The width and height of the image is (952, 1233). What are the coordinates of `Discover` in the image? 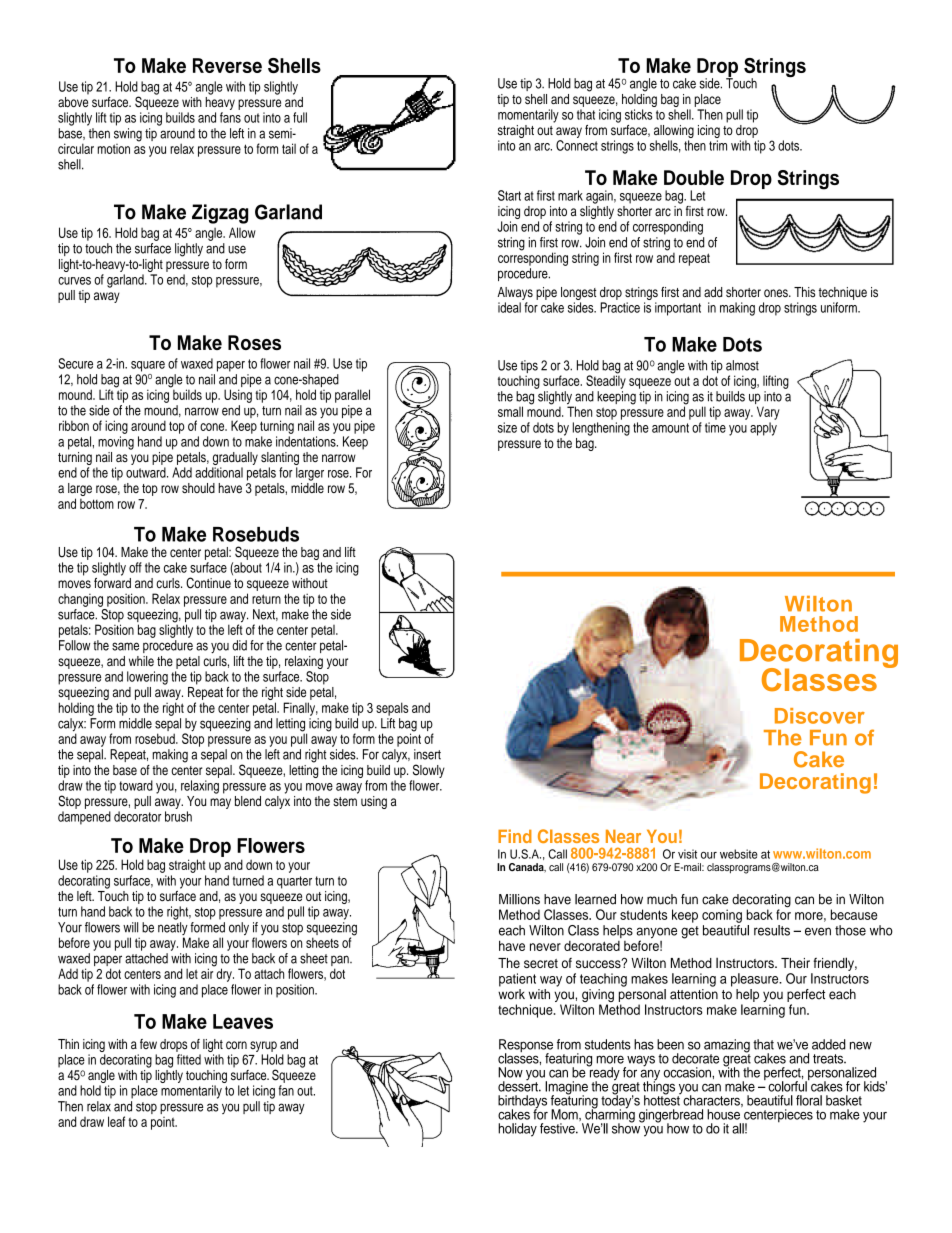 It's located at (820, 716).
